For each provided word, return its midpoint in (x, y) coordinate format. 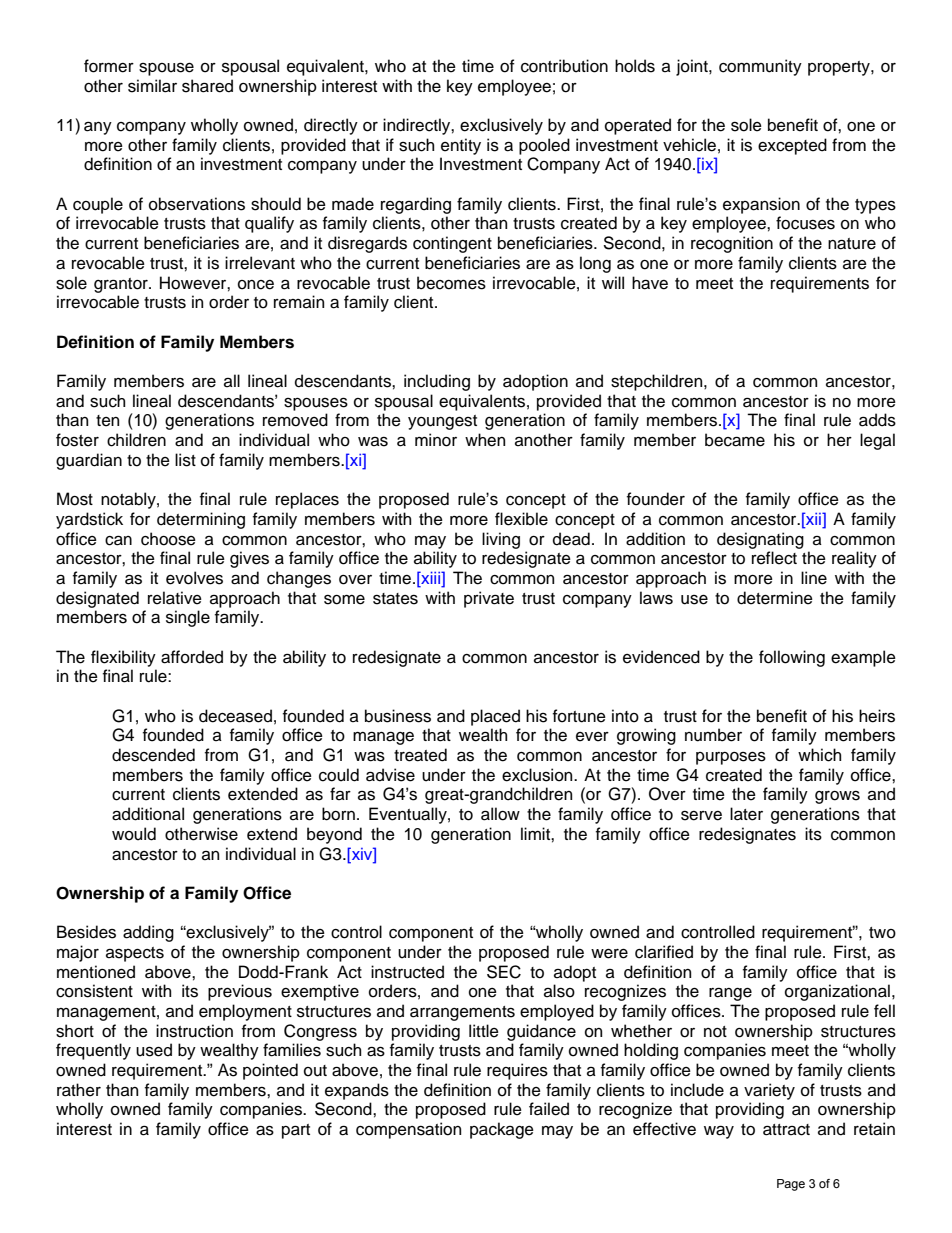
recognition (732, 244)
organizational (837, 992)
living (501, 540)
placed (495, 717)
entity (461, 146)
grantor (122, 285)
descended (153, 755)
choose (168, 539)
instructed (407, 972)
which (819, 755)
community (760, 67)
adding (148, 933)
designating (760, 540)
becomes (451, 283)
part (296, 1131)
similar (152, 86)
